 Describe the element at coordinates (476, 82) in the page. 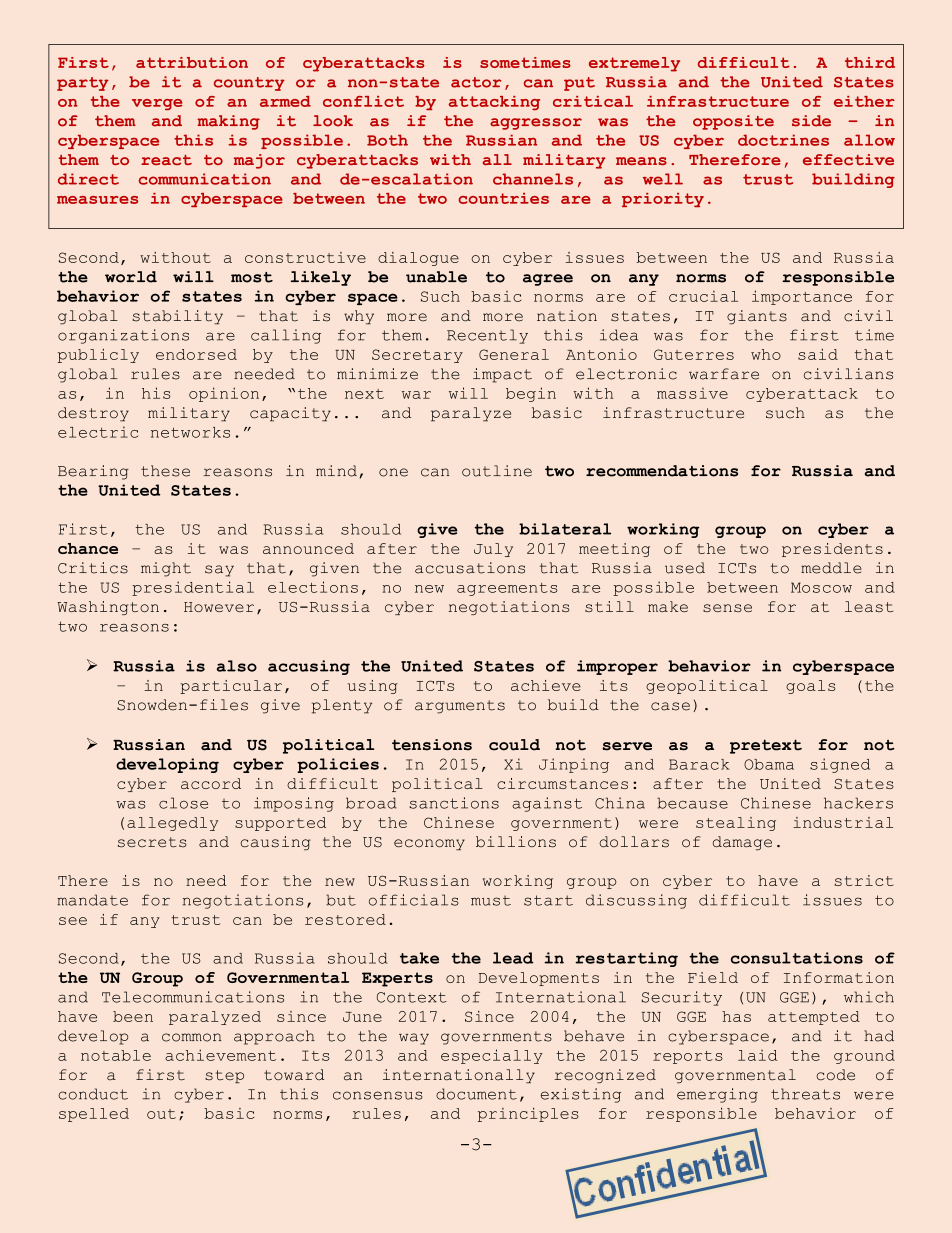

I see `actor` at that location.
